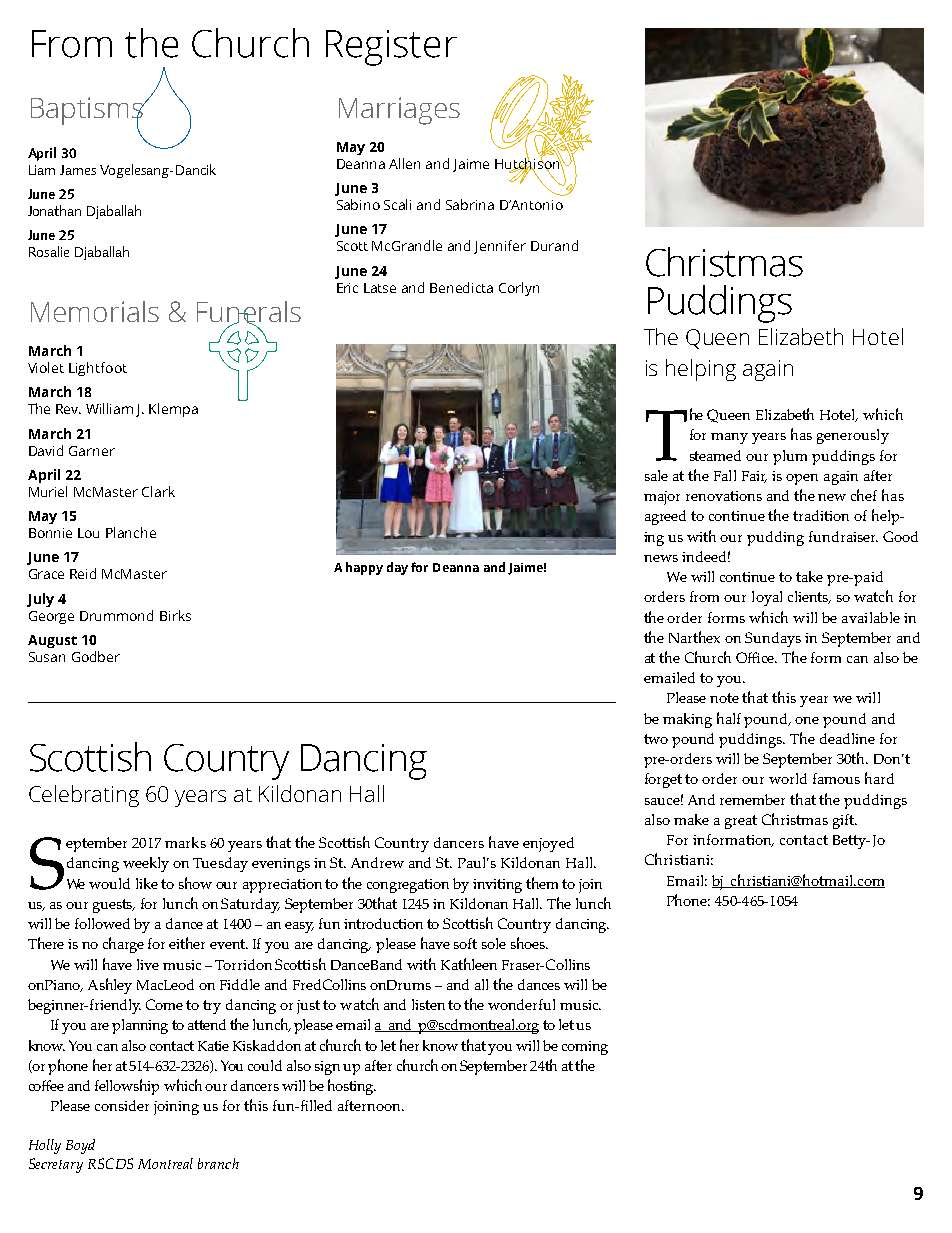 This document has height=1233, width=952. I want to click on consider, so click(122, 1105).
